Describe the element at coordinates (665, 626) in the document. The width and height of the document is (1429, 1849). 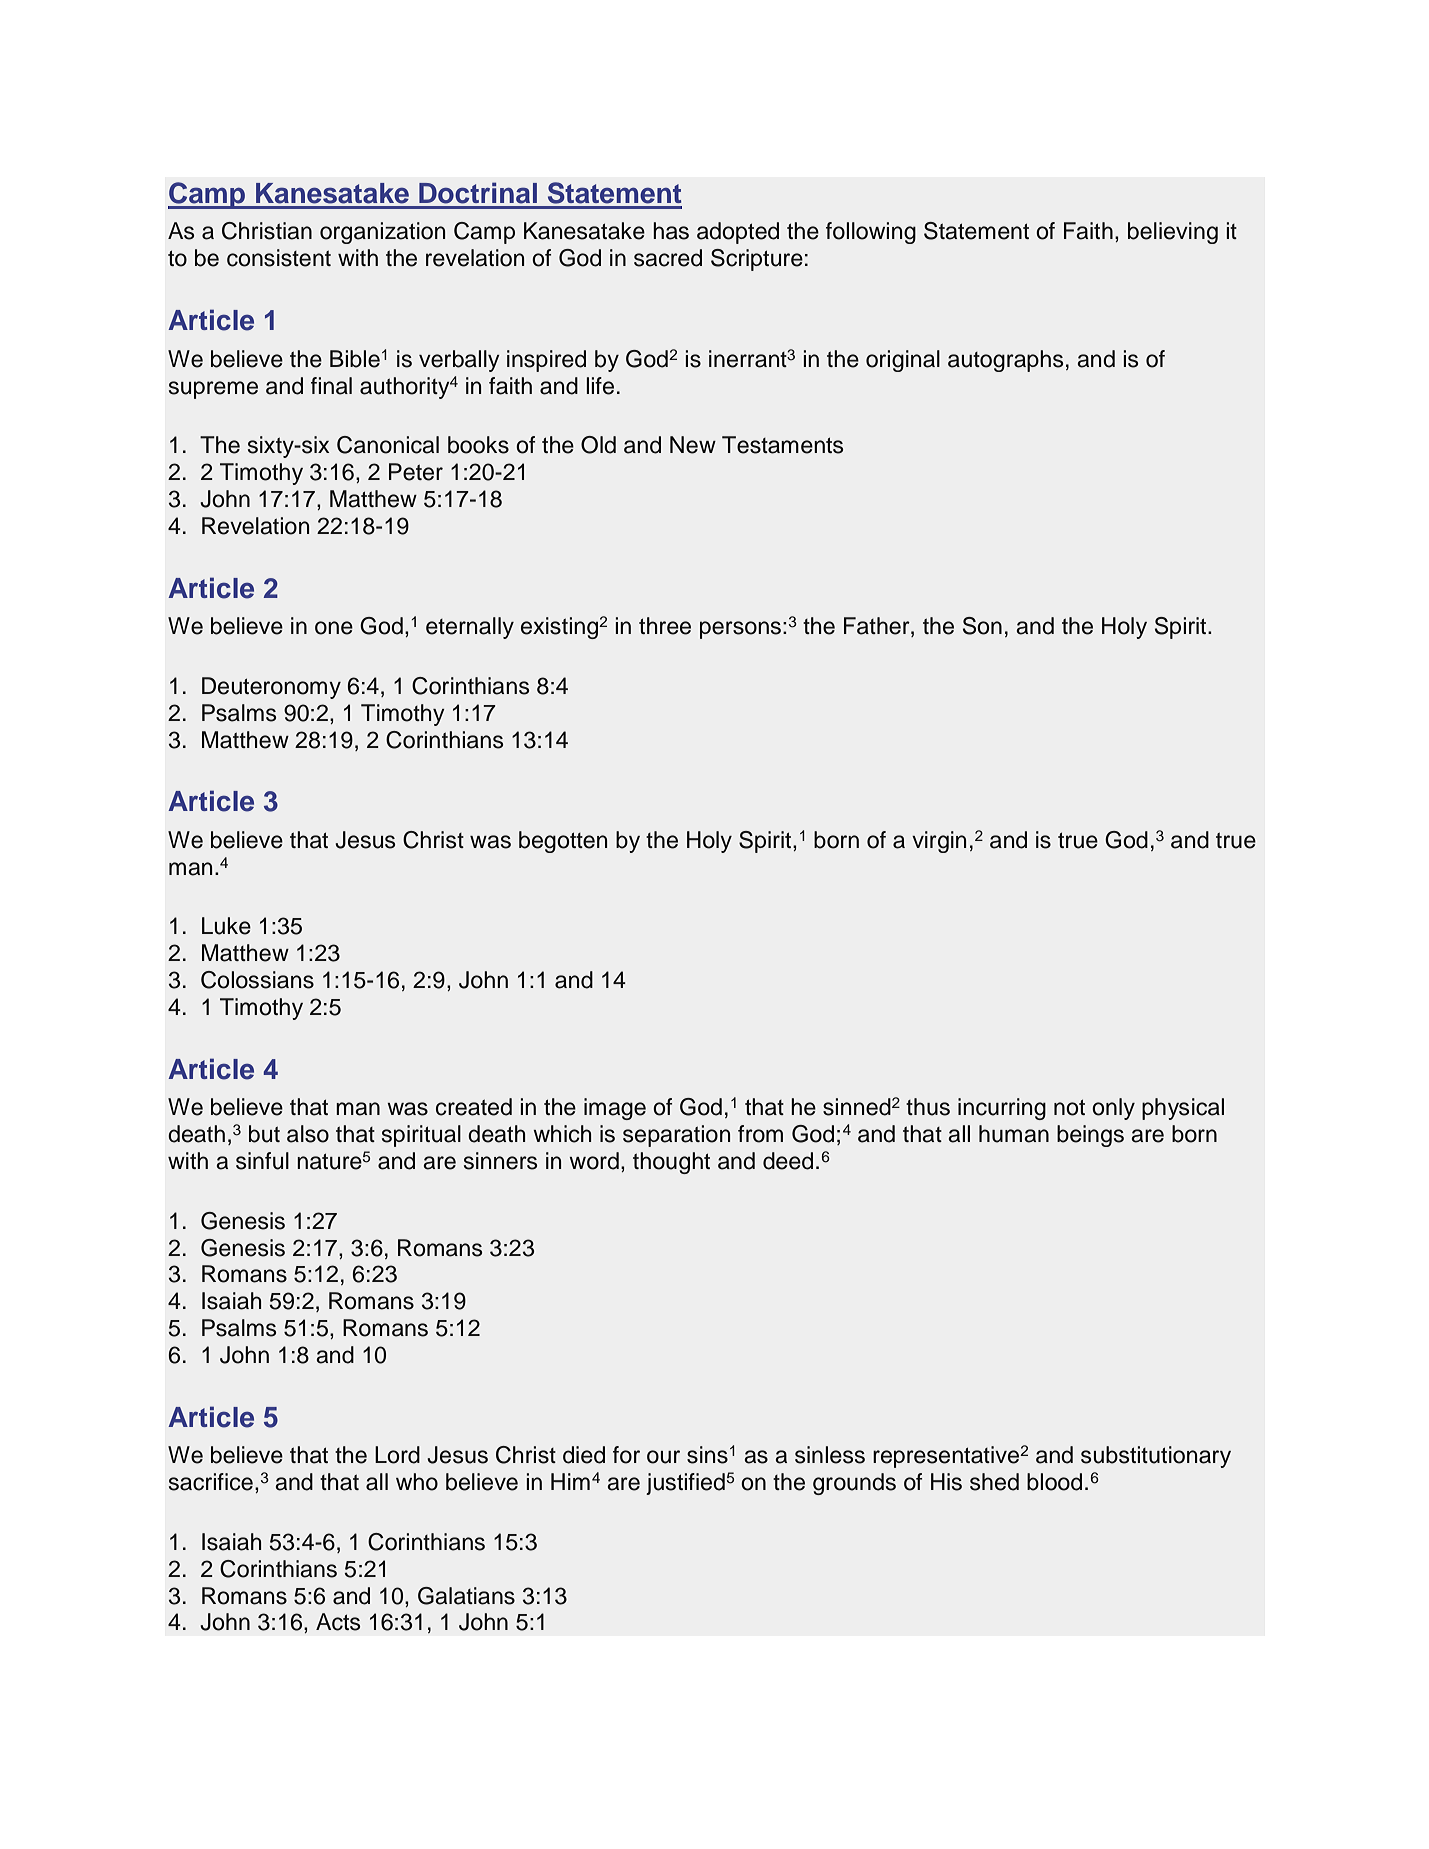
I see `three` at that location.
